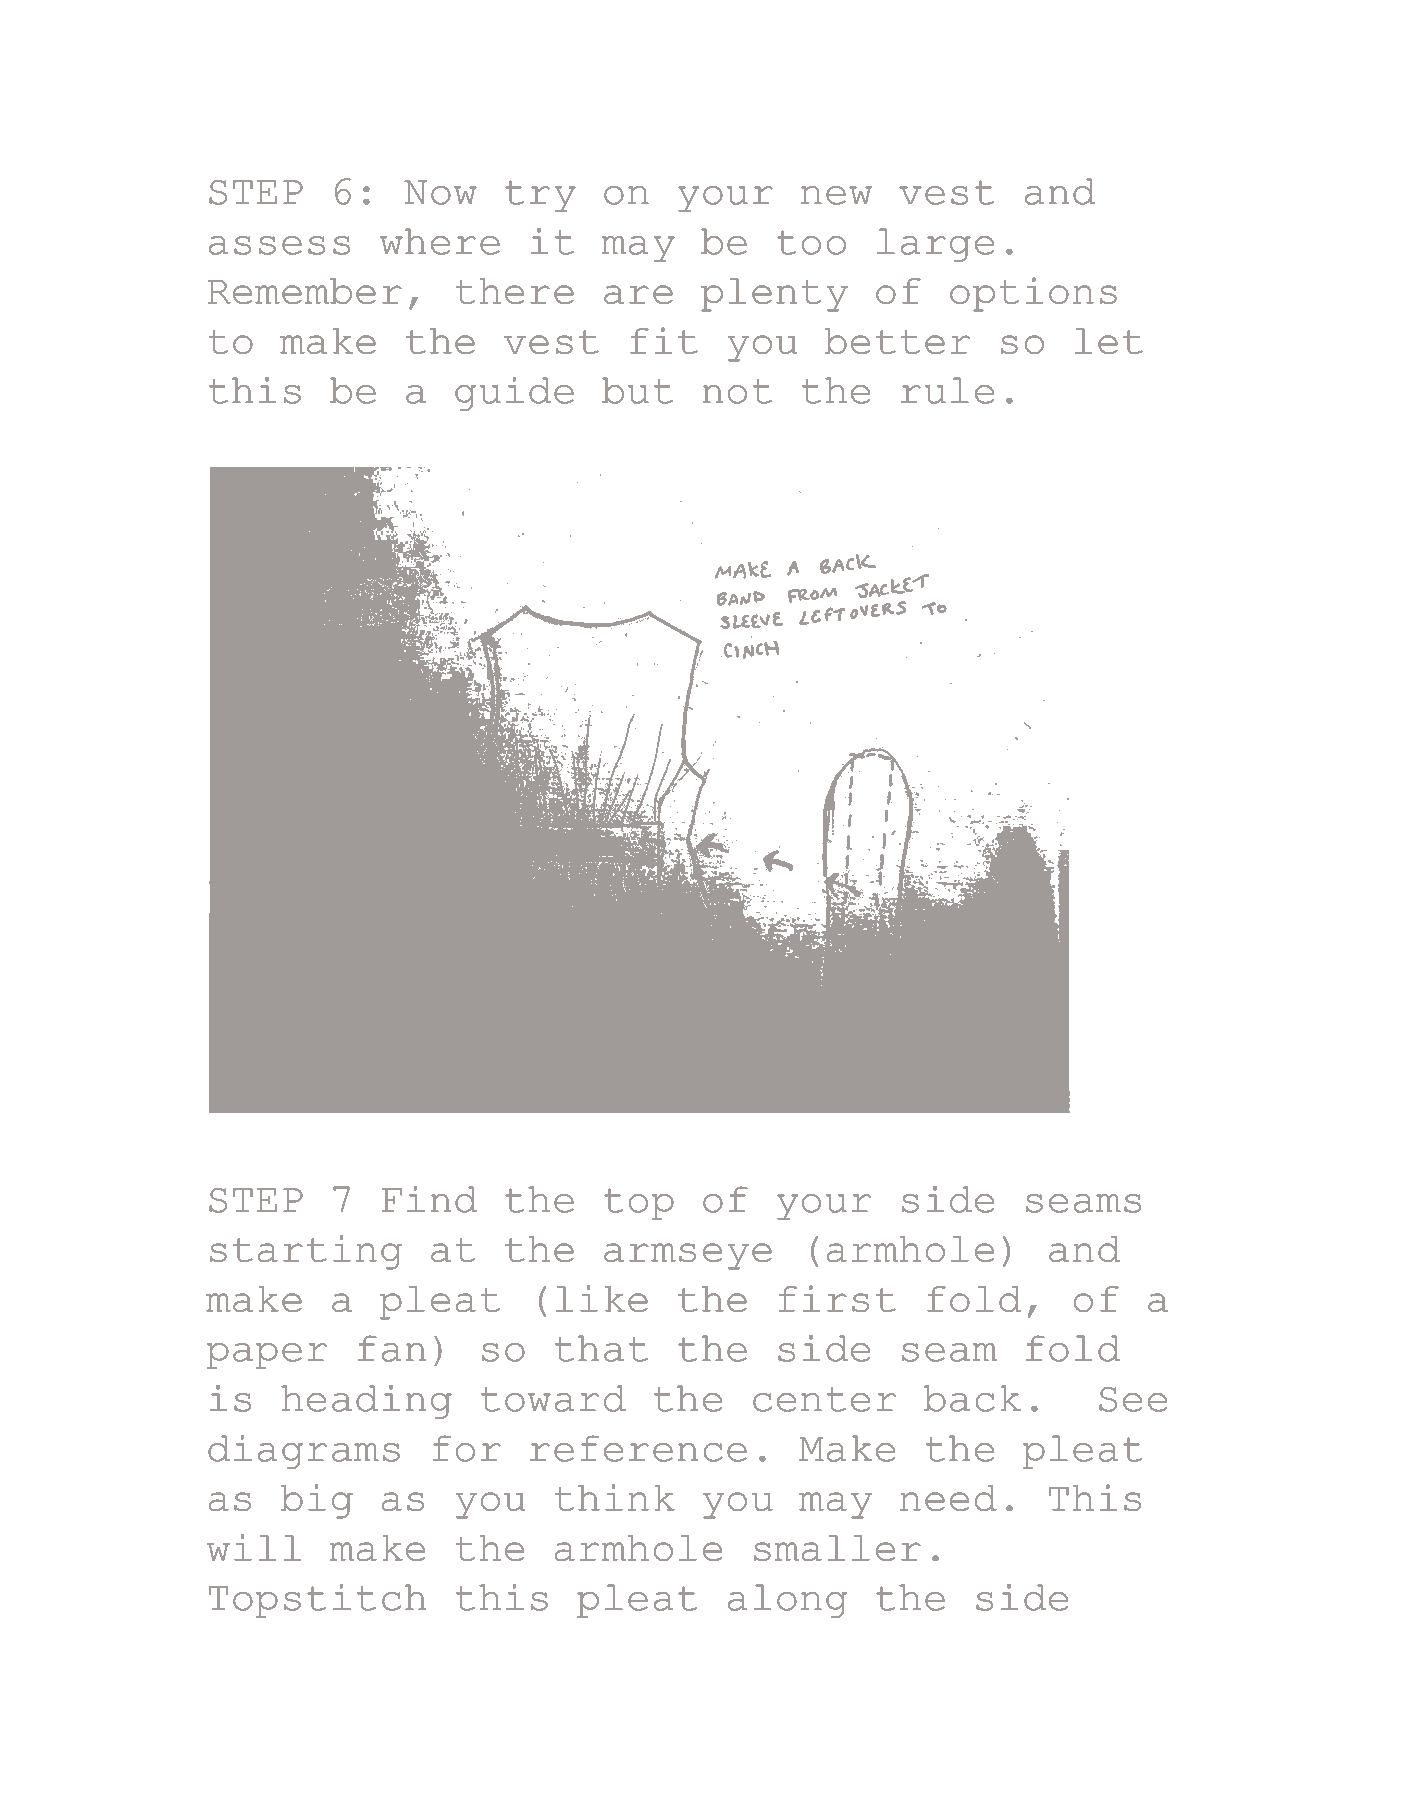 This image has width=1401, height=1813. What do you see at coordinates (837, 1298) in the image?
I see `first` at bounding box center [837, 1298].
